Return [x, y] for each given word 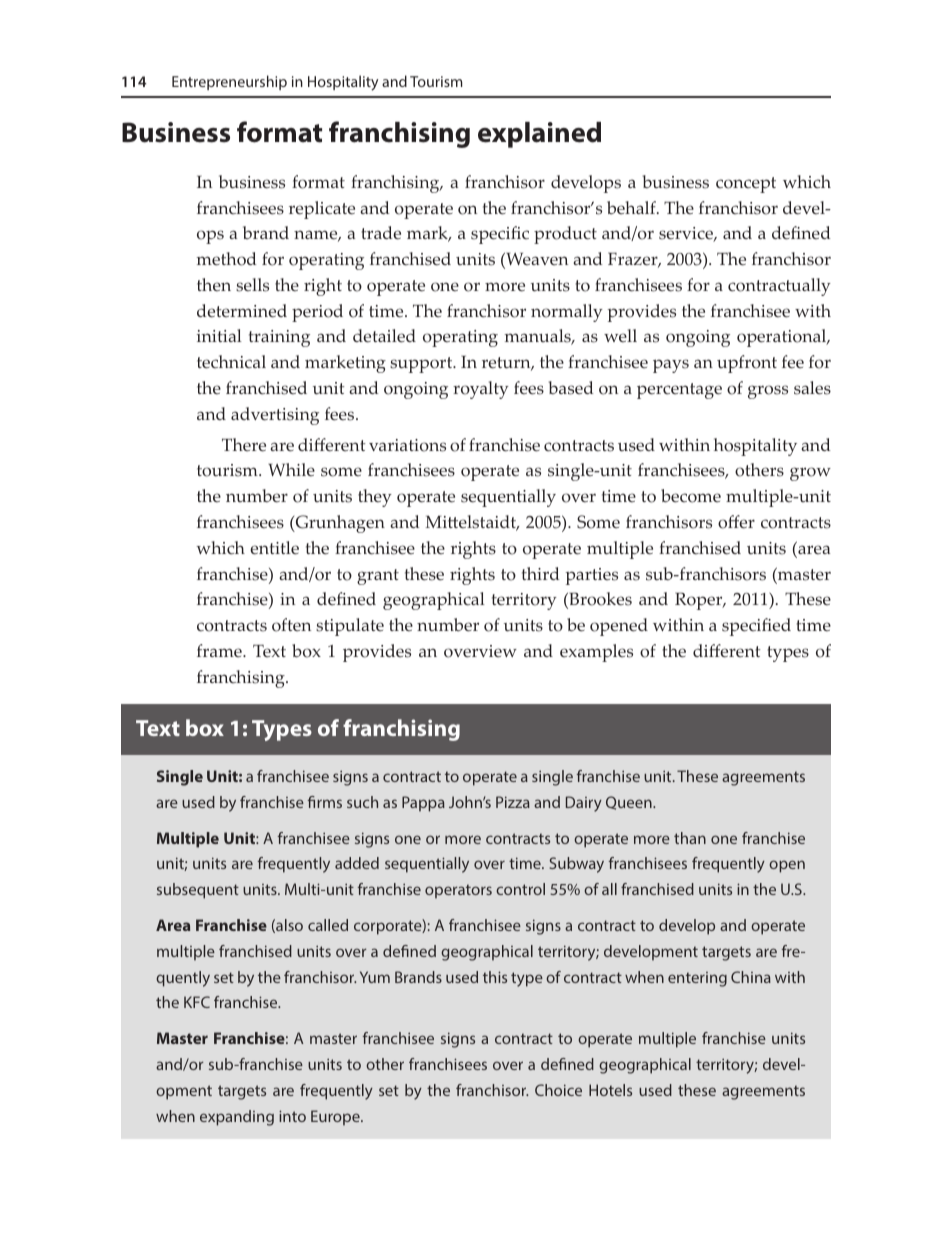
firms [324, 802]
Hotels [610, 1090]
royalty [481, 390]
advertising [275, 416]
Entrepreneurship [229, 82]
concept [746, 185]
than [690, 838]
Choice [558, 1090]
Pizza [513, 802]
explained [539, 135]
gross [768, 392]
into [292, 1116]
